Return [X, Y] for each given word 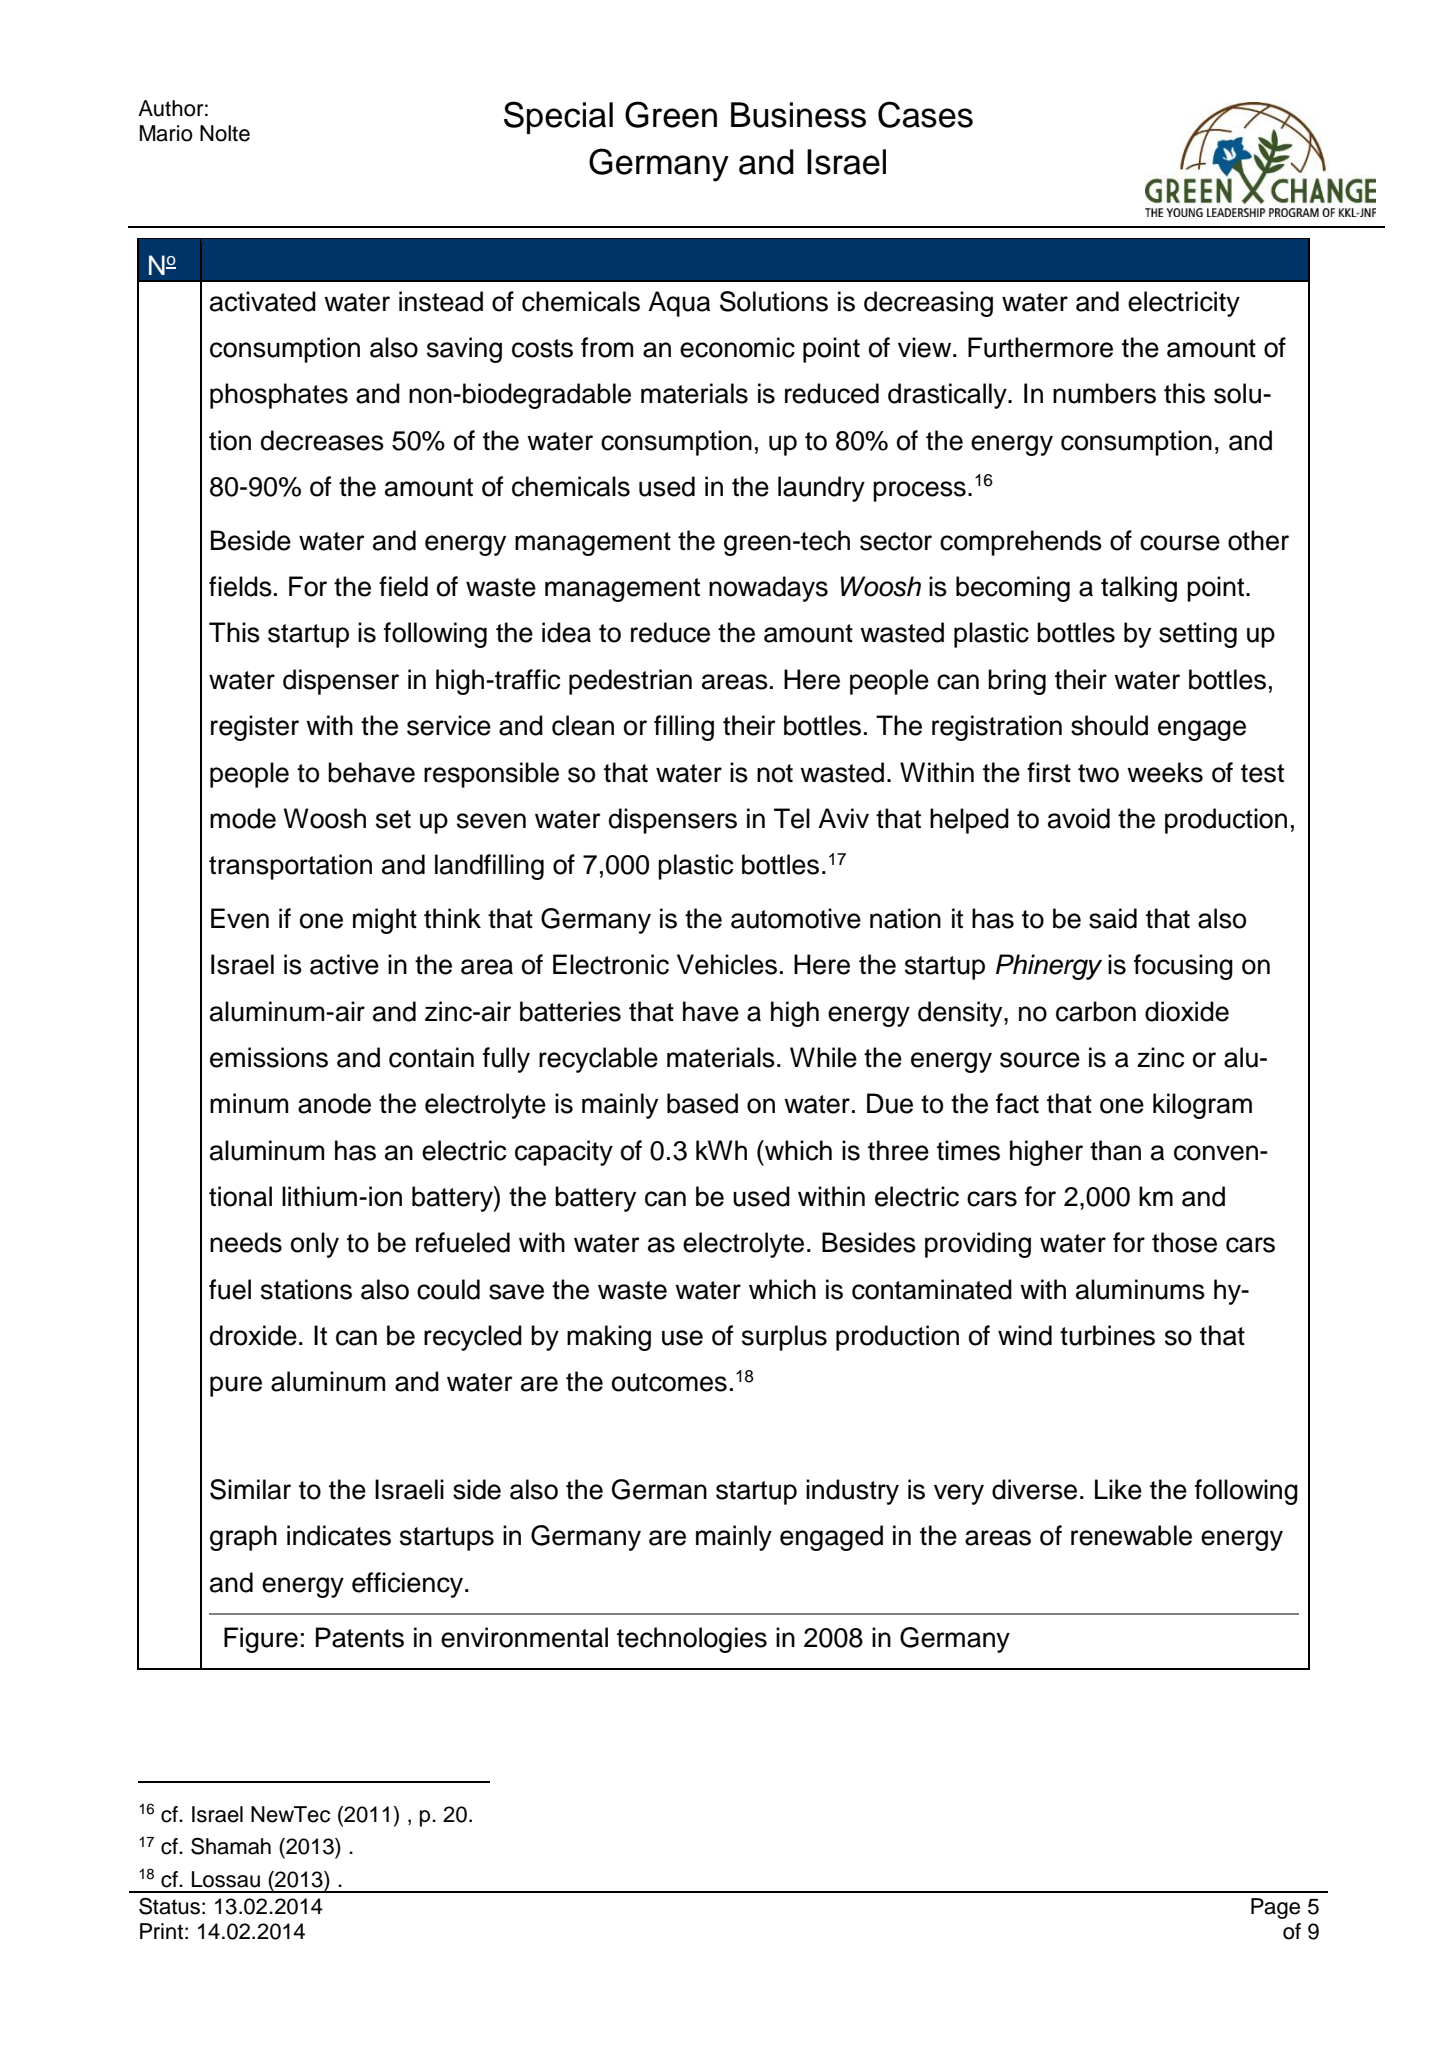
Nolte [225, 133]
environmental [524, 1637]
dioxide [1187, 1011]
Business [798, 115]
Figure [261, 1640]
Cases [925, 114]
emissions [269, 1057]
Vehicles [727, 964]
